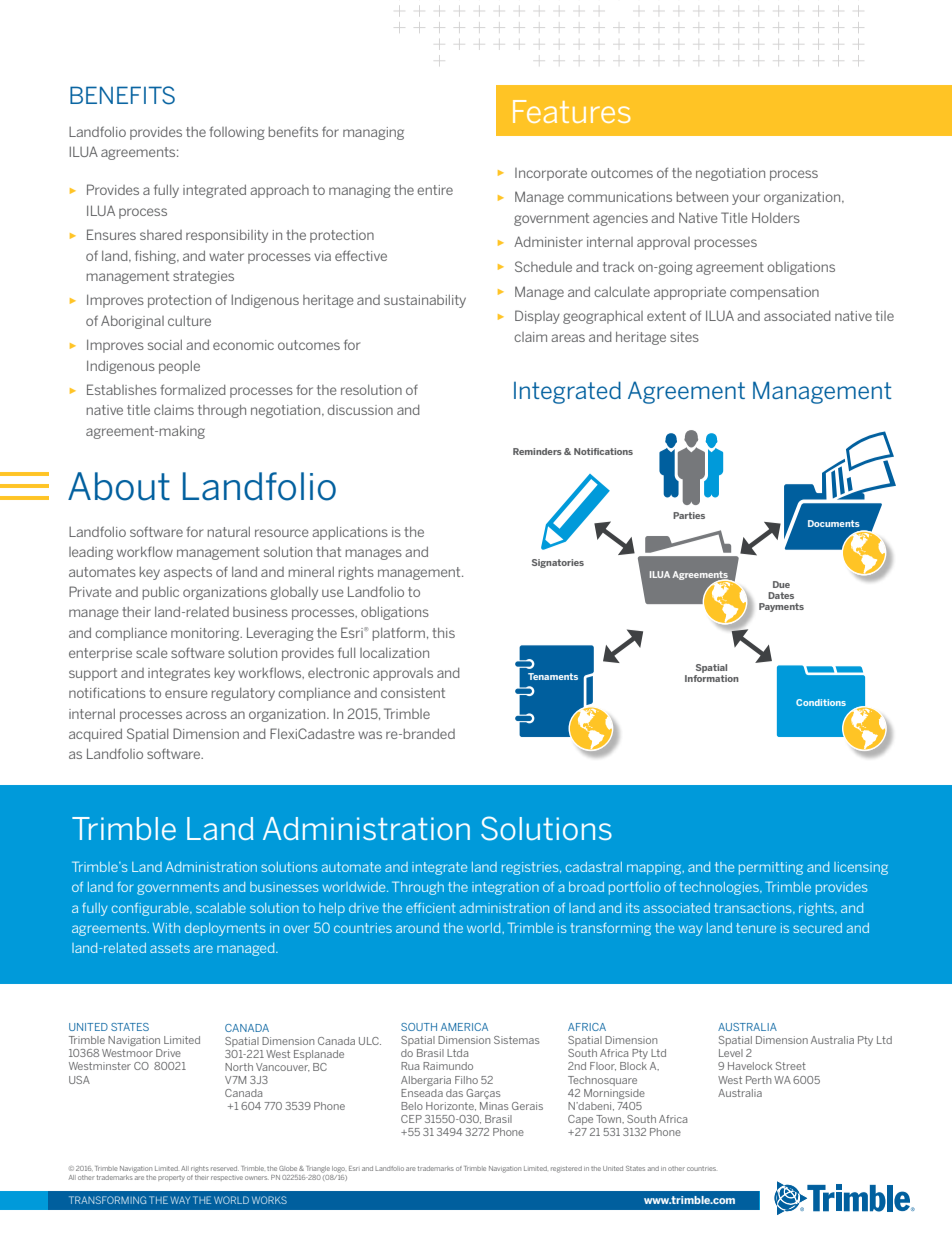 The height and width of the image is (1233, 952). What do you see at coordinates (505, 888) in the image?
I see `integration` at bounding box center [505, 888].
